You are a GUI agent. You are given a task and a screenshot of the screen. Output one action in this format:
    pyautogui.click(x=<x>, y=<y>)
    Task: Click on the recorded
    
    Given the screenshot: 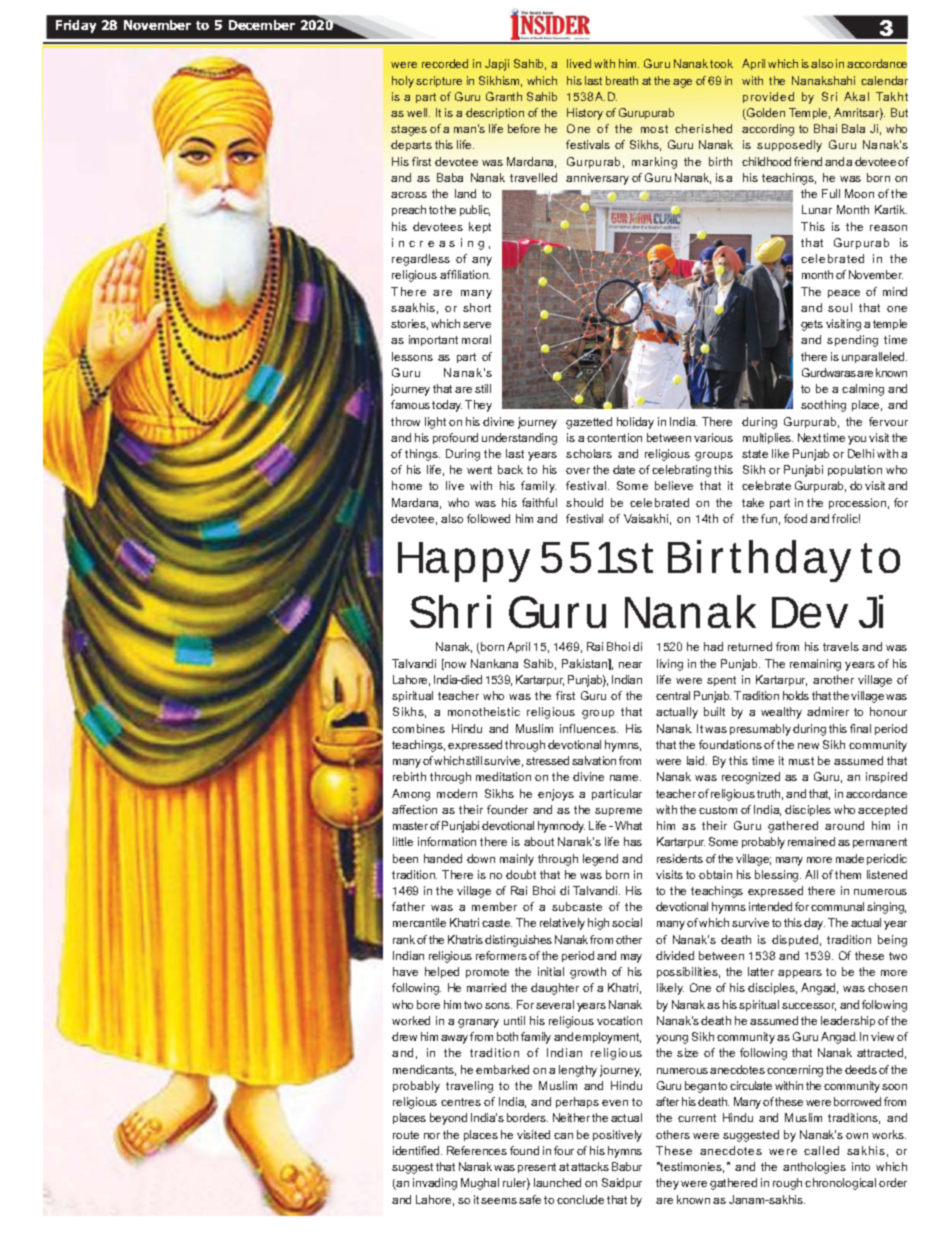 What is the action you would take?
    pyautogui.click(x=445, y=63)
